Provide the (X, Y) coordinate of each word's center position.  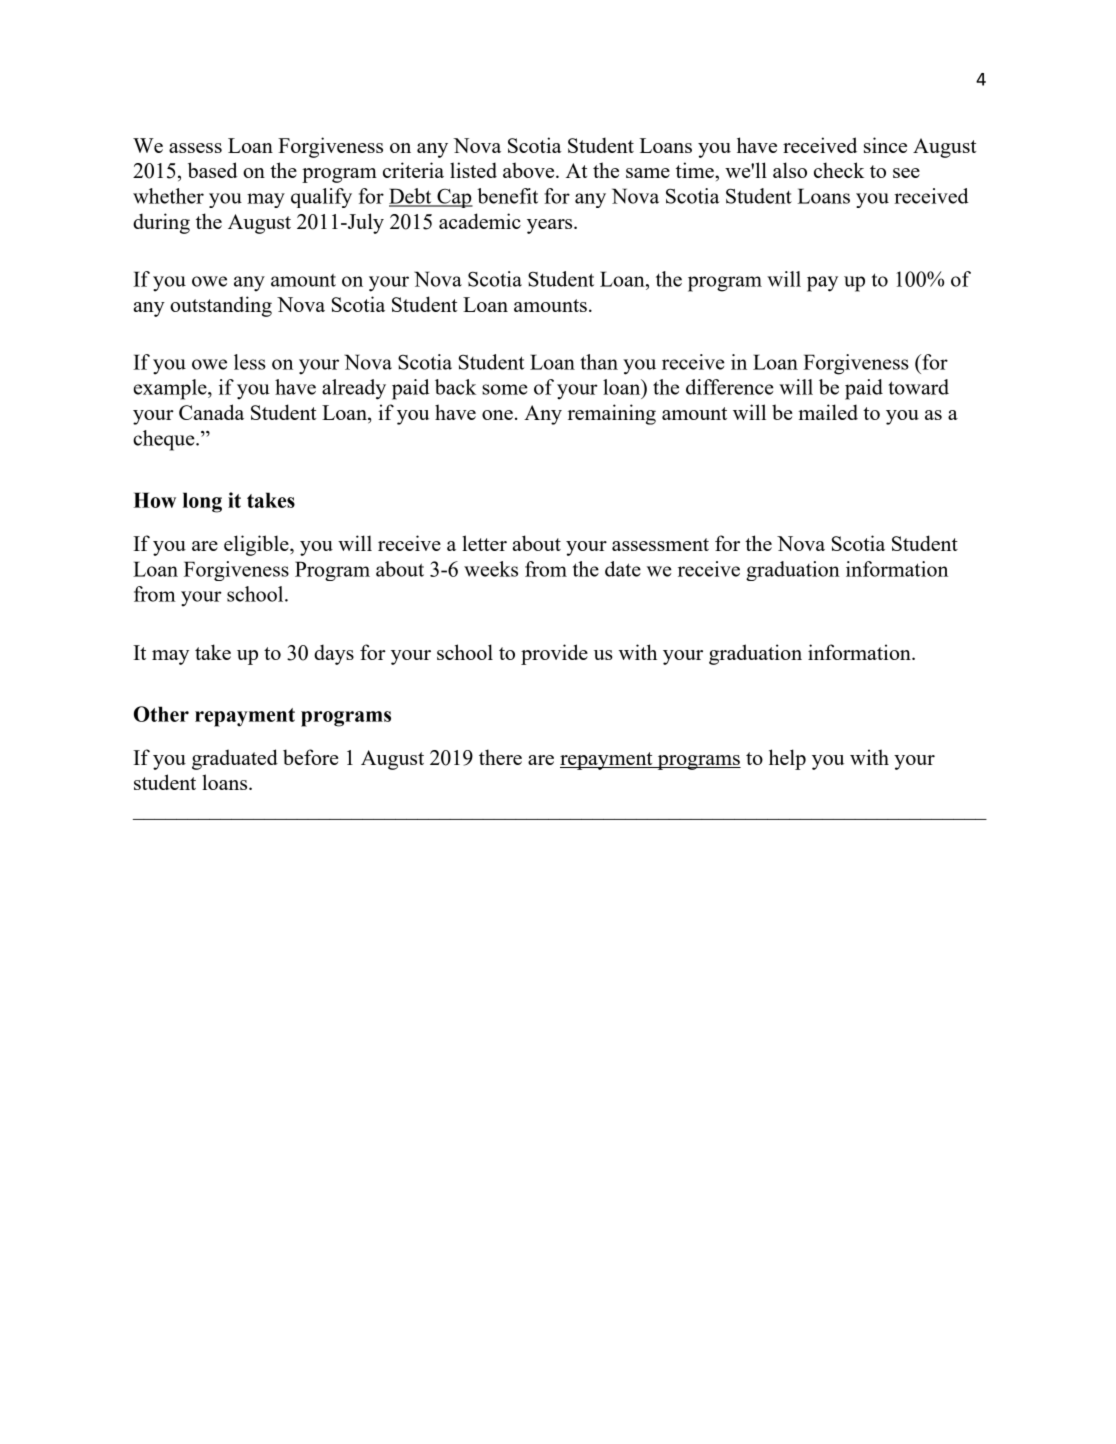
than (599, 362)
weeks (491, 569)
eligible (257, 545)
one (497, 415)
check (839, 170)
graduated (235, 759)
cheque (165, 440)
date (623, 569)
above (530, 170)
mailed (828, 412)
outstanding (221, 306)
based (213, 170)
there (500, 757)
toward (918, 387)
